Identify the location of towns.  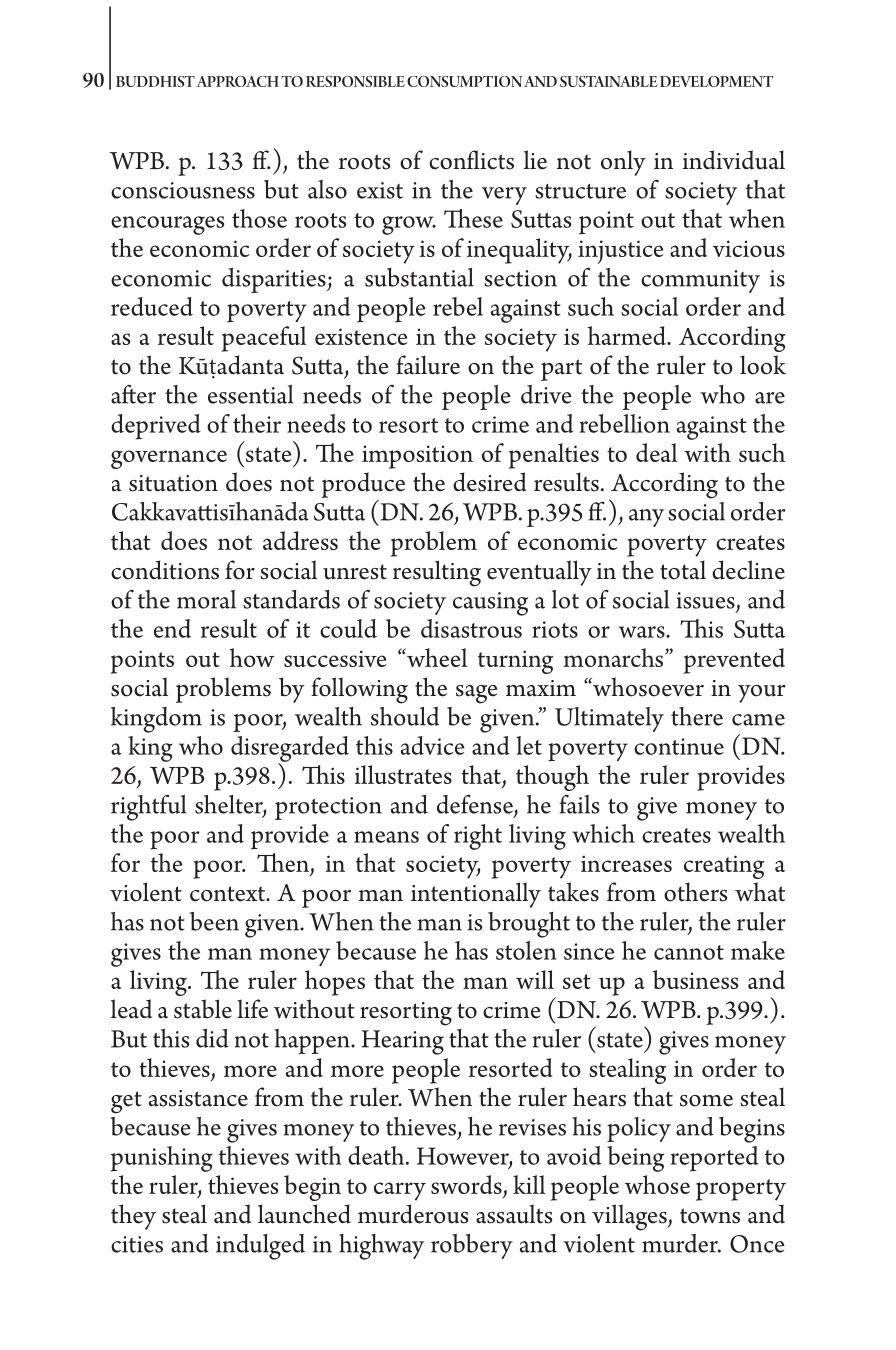
(710, 1216).
